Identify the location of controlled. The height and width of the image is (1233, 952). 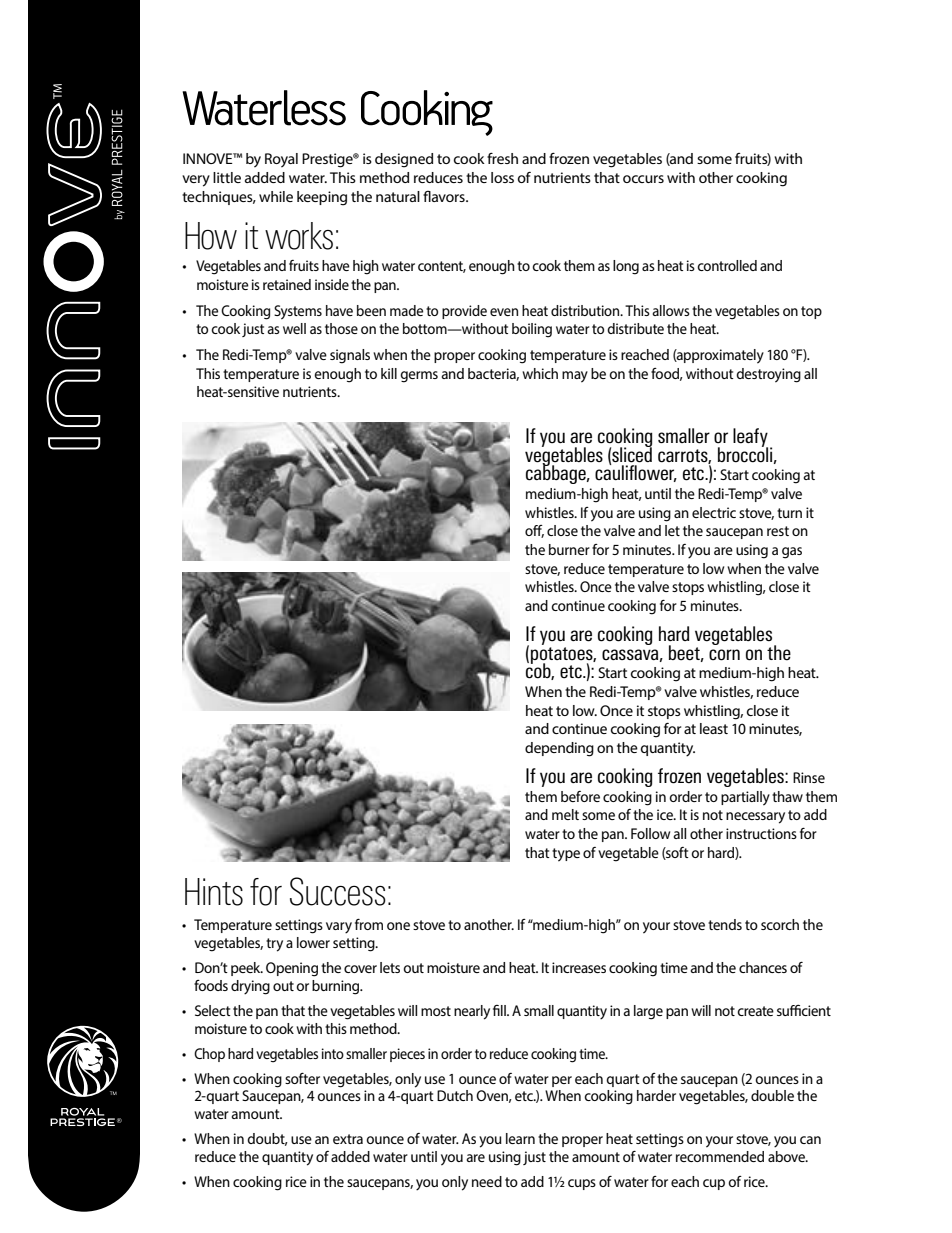
(727, 265).
